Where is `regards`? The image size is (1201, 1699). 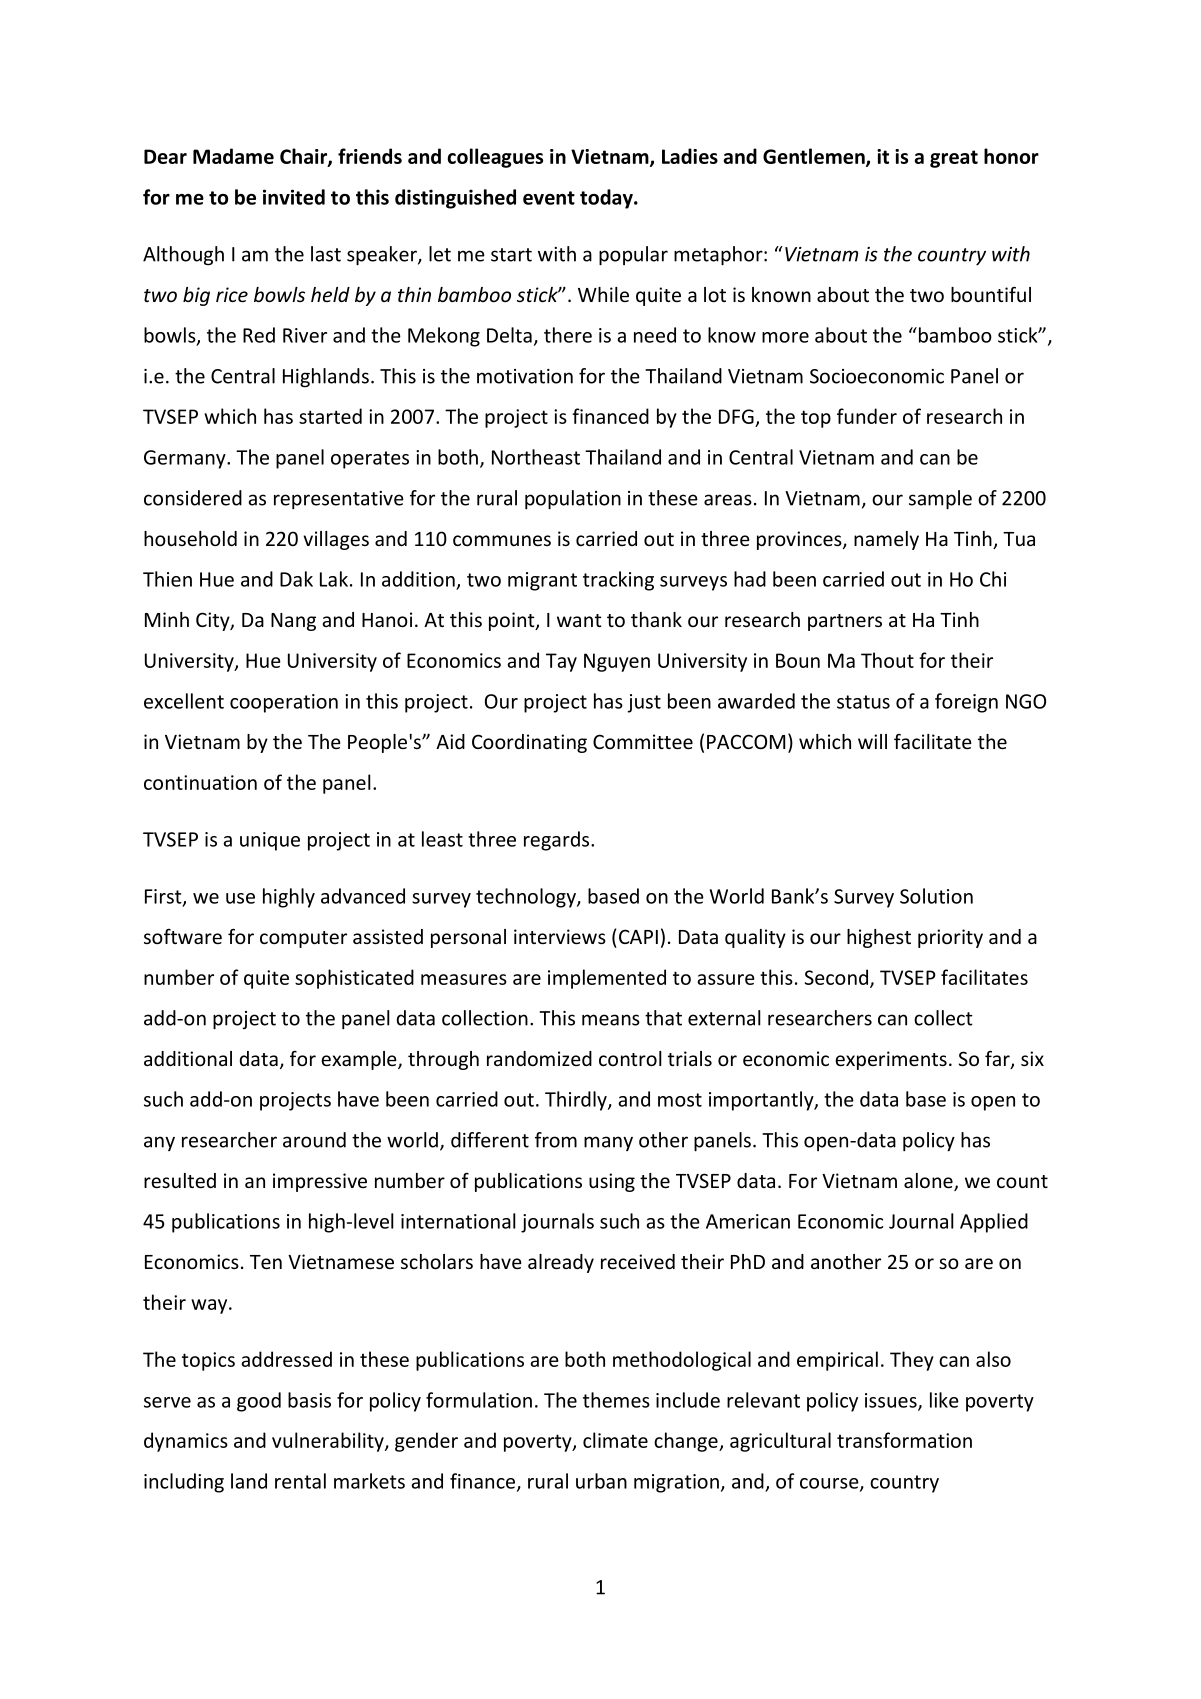
regards is located at coordinates (558, 841).
